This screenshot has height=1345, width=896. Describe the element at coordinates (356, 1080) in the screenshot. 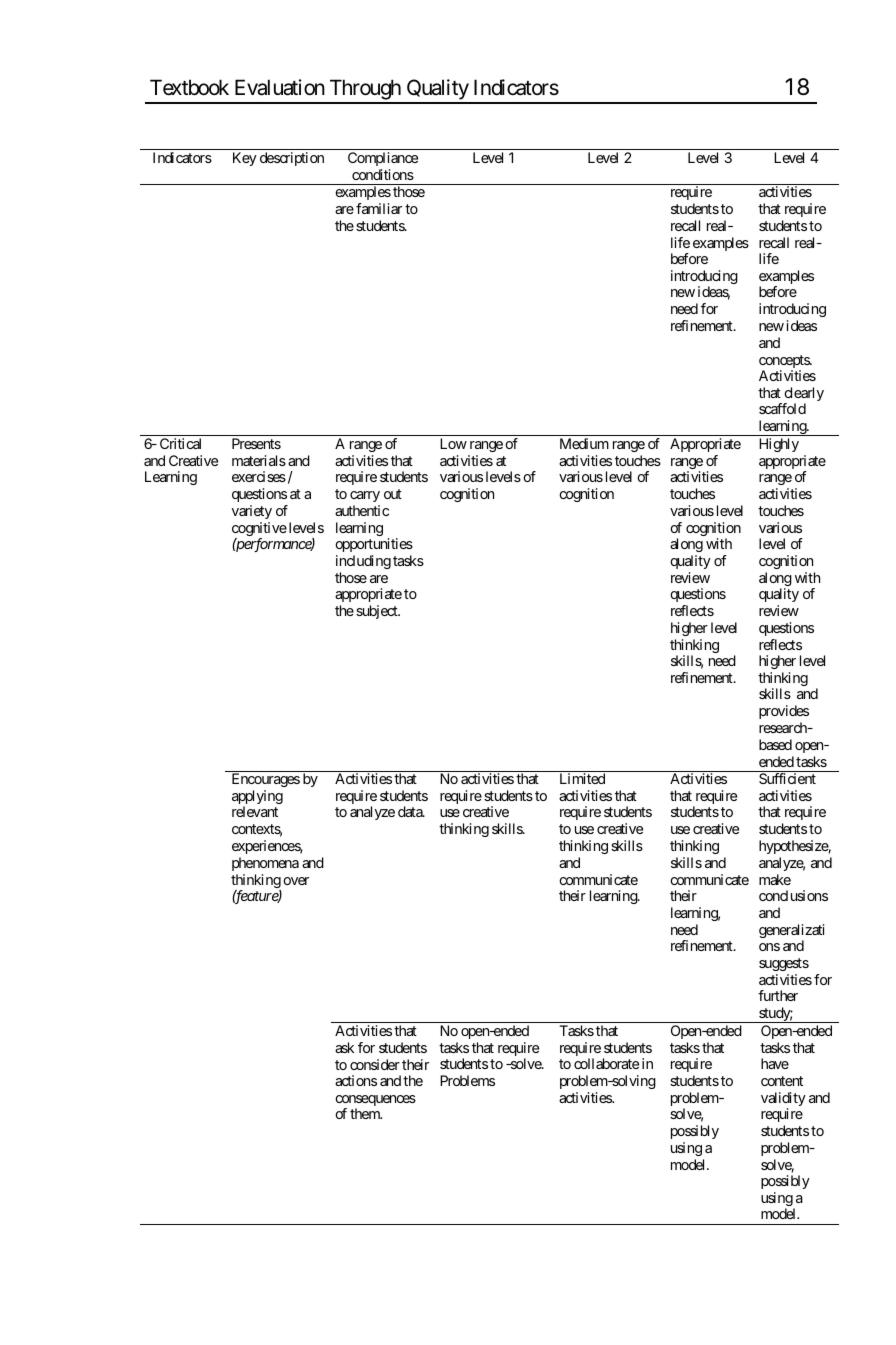

I see `actions` at that location.
